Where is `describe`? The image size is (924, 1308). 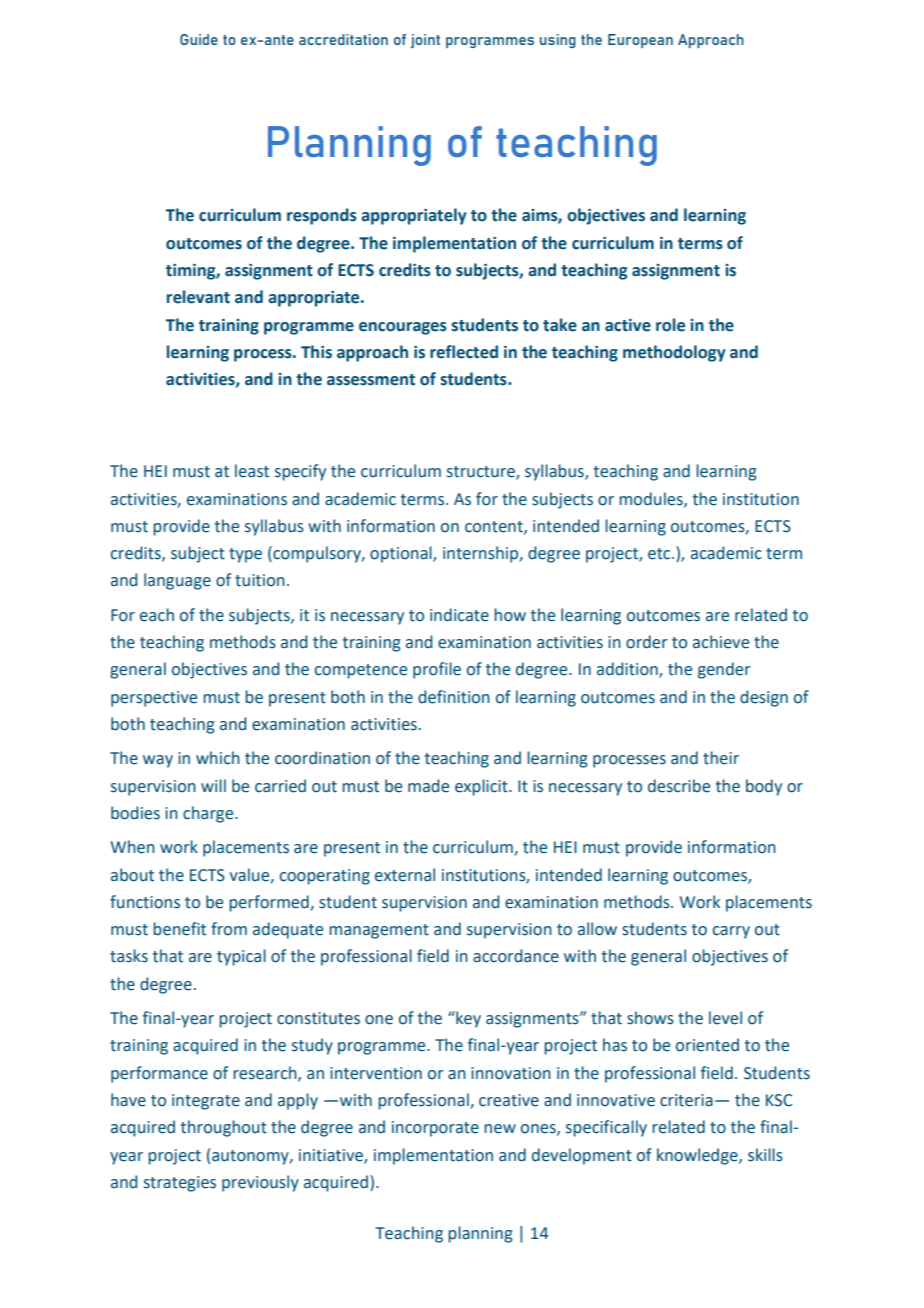
describe is located at coordinates (679, 786).
